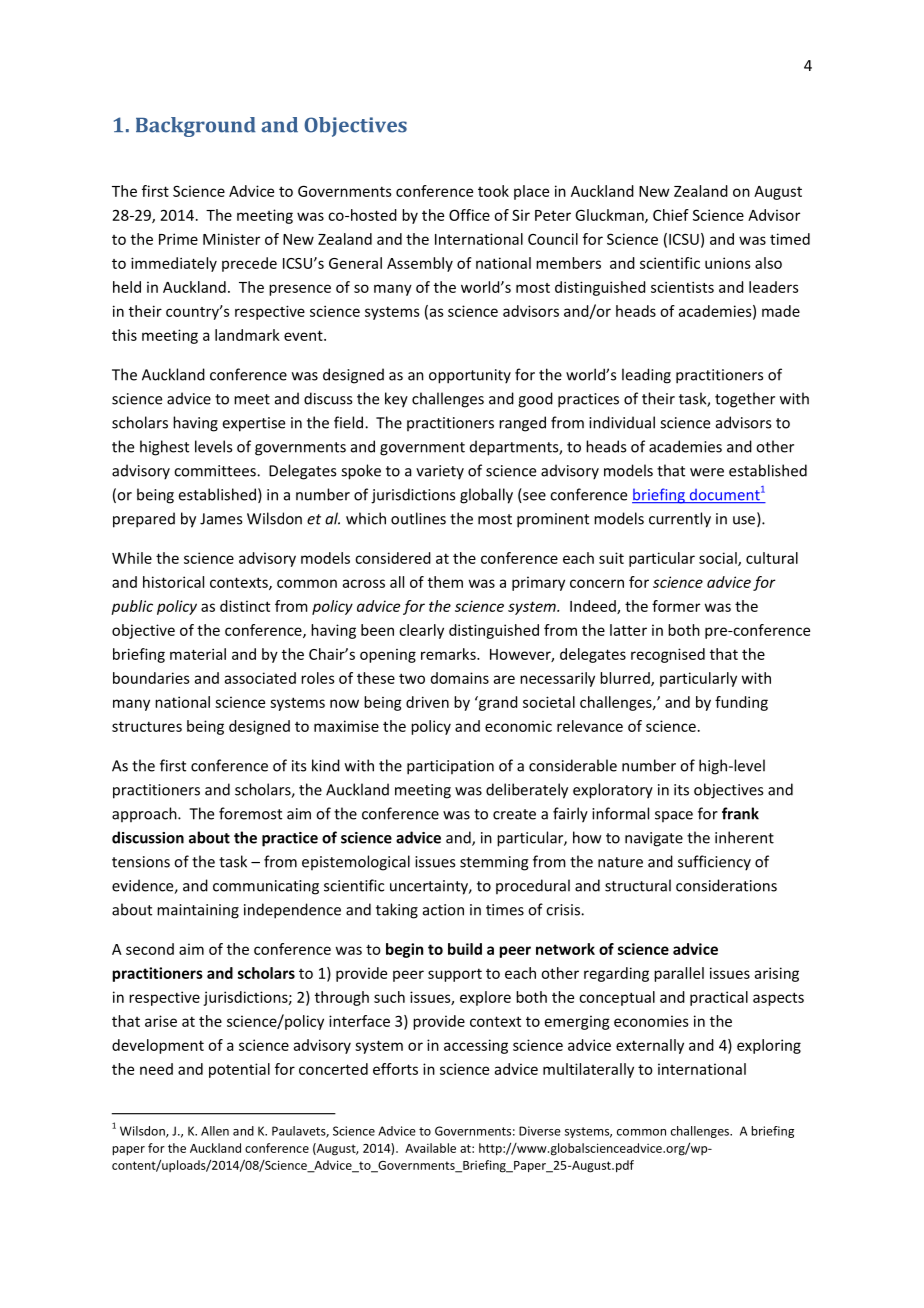 Image resolution: width=924 pixels, height=1308 pixels. What do you see at coordinates (396, 400) in the screenshot?
I see `key` at bounding box center [396, 400].
